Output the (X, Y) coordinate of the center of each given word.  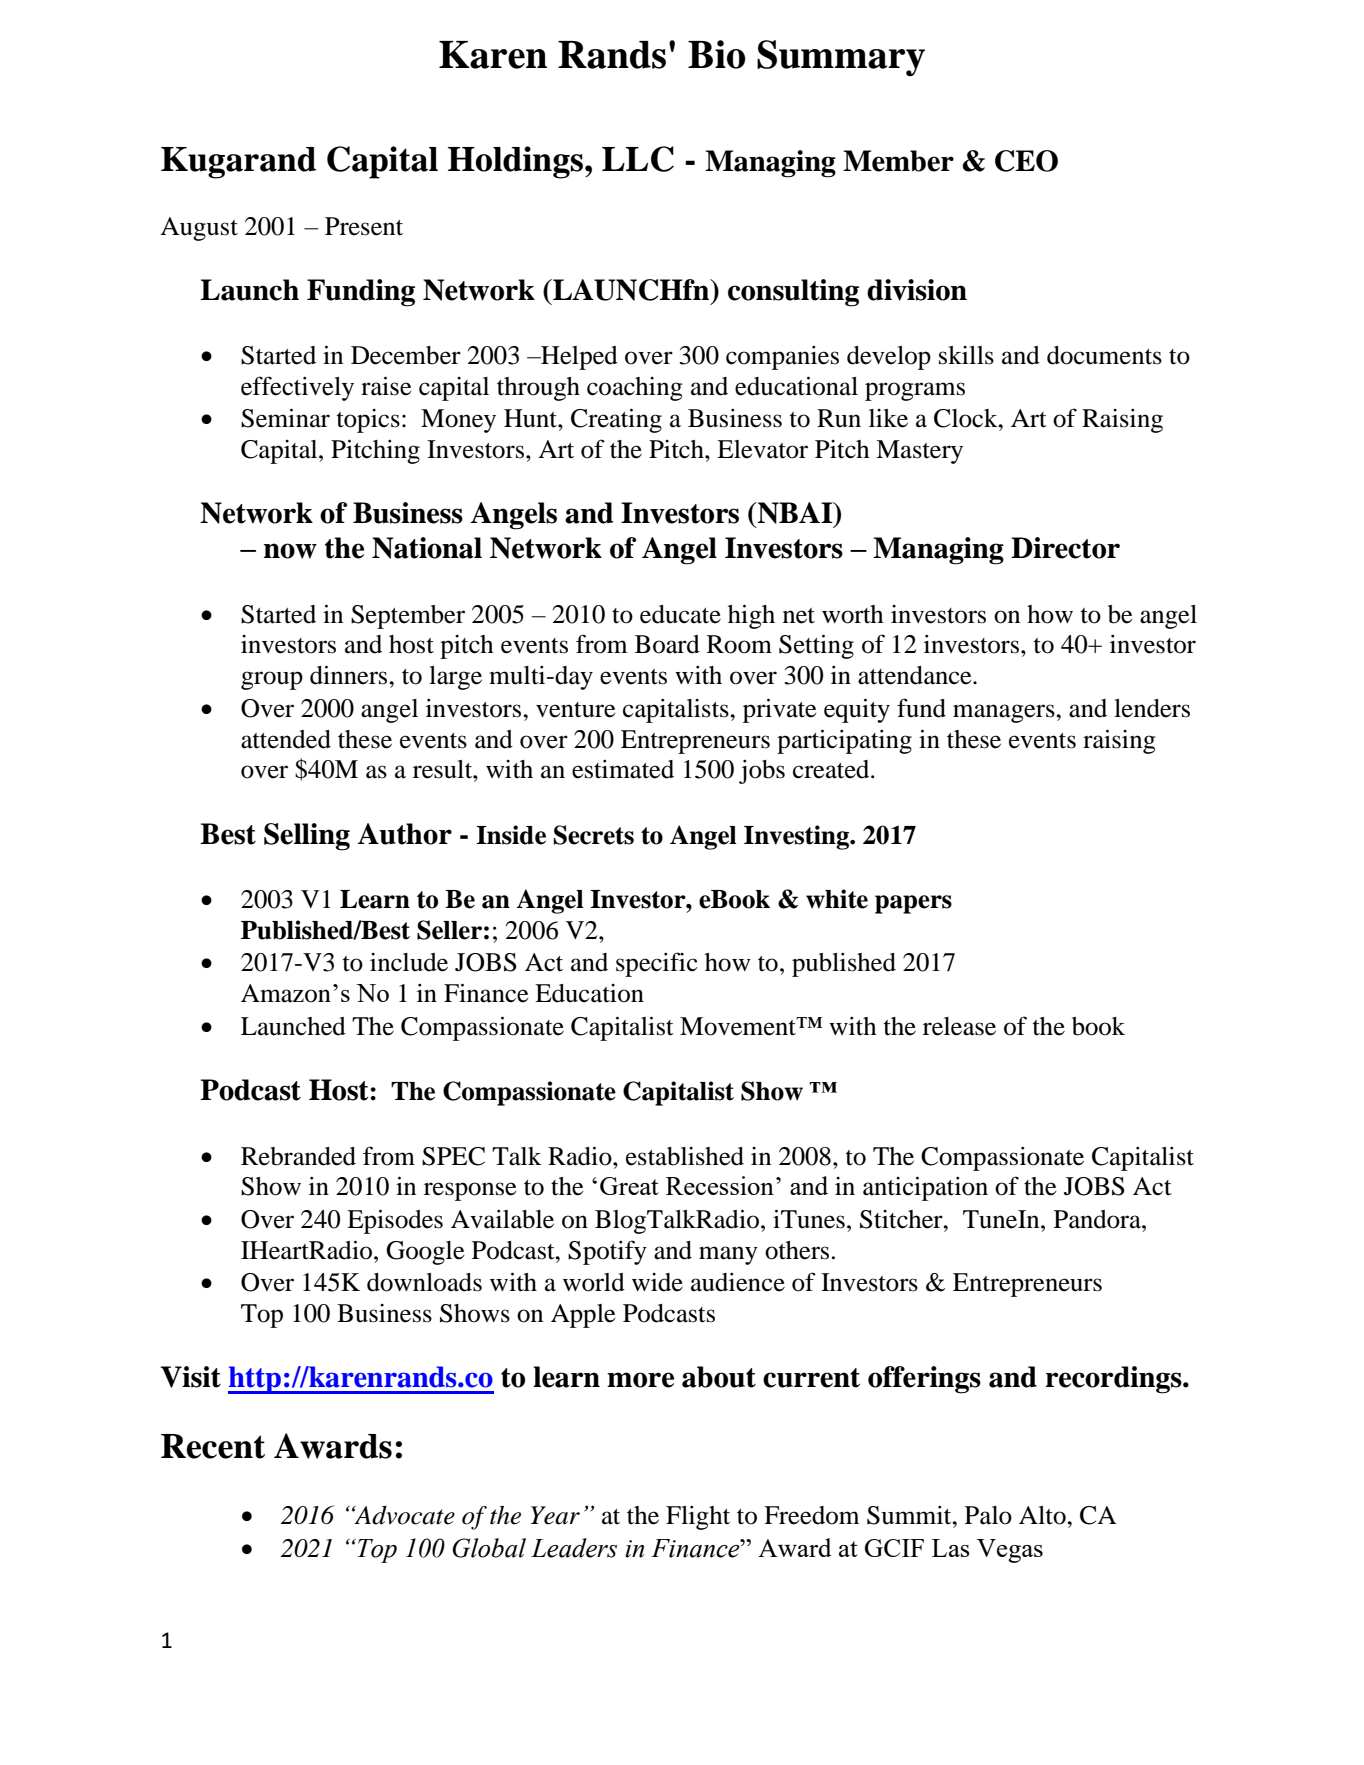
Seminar (285, 418)
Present (364, 226)
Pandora (1098, 1219)
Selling (307, 837)
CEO (1026, 161)
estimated (623, 769)
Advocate (403, 1515)
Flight (698, 1518)
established (685, 1156)
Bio (717, 54)
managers (1005, 713)
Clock (967, 418)
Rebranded (298, 1156)
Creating (616, 420)
